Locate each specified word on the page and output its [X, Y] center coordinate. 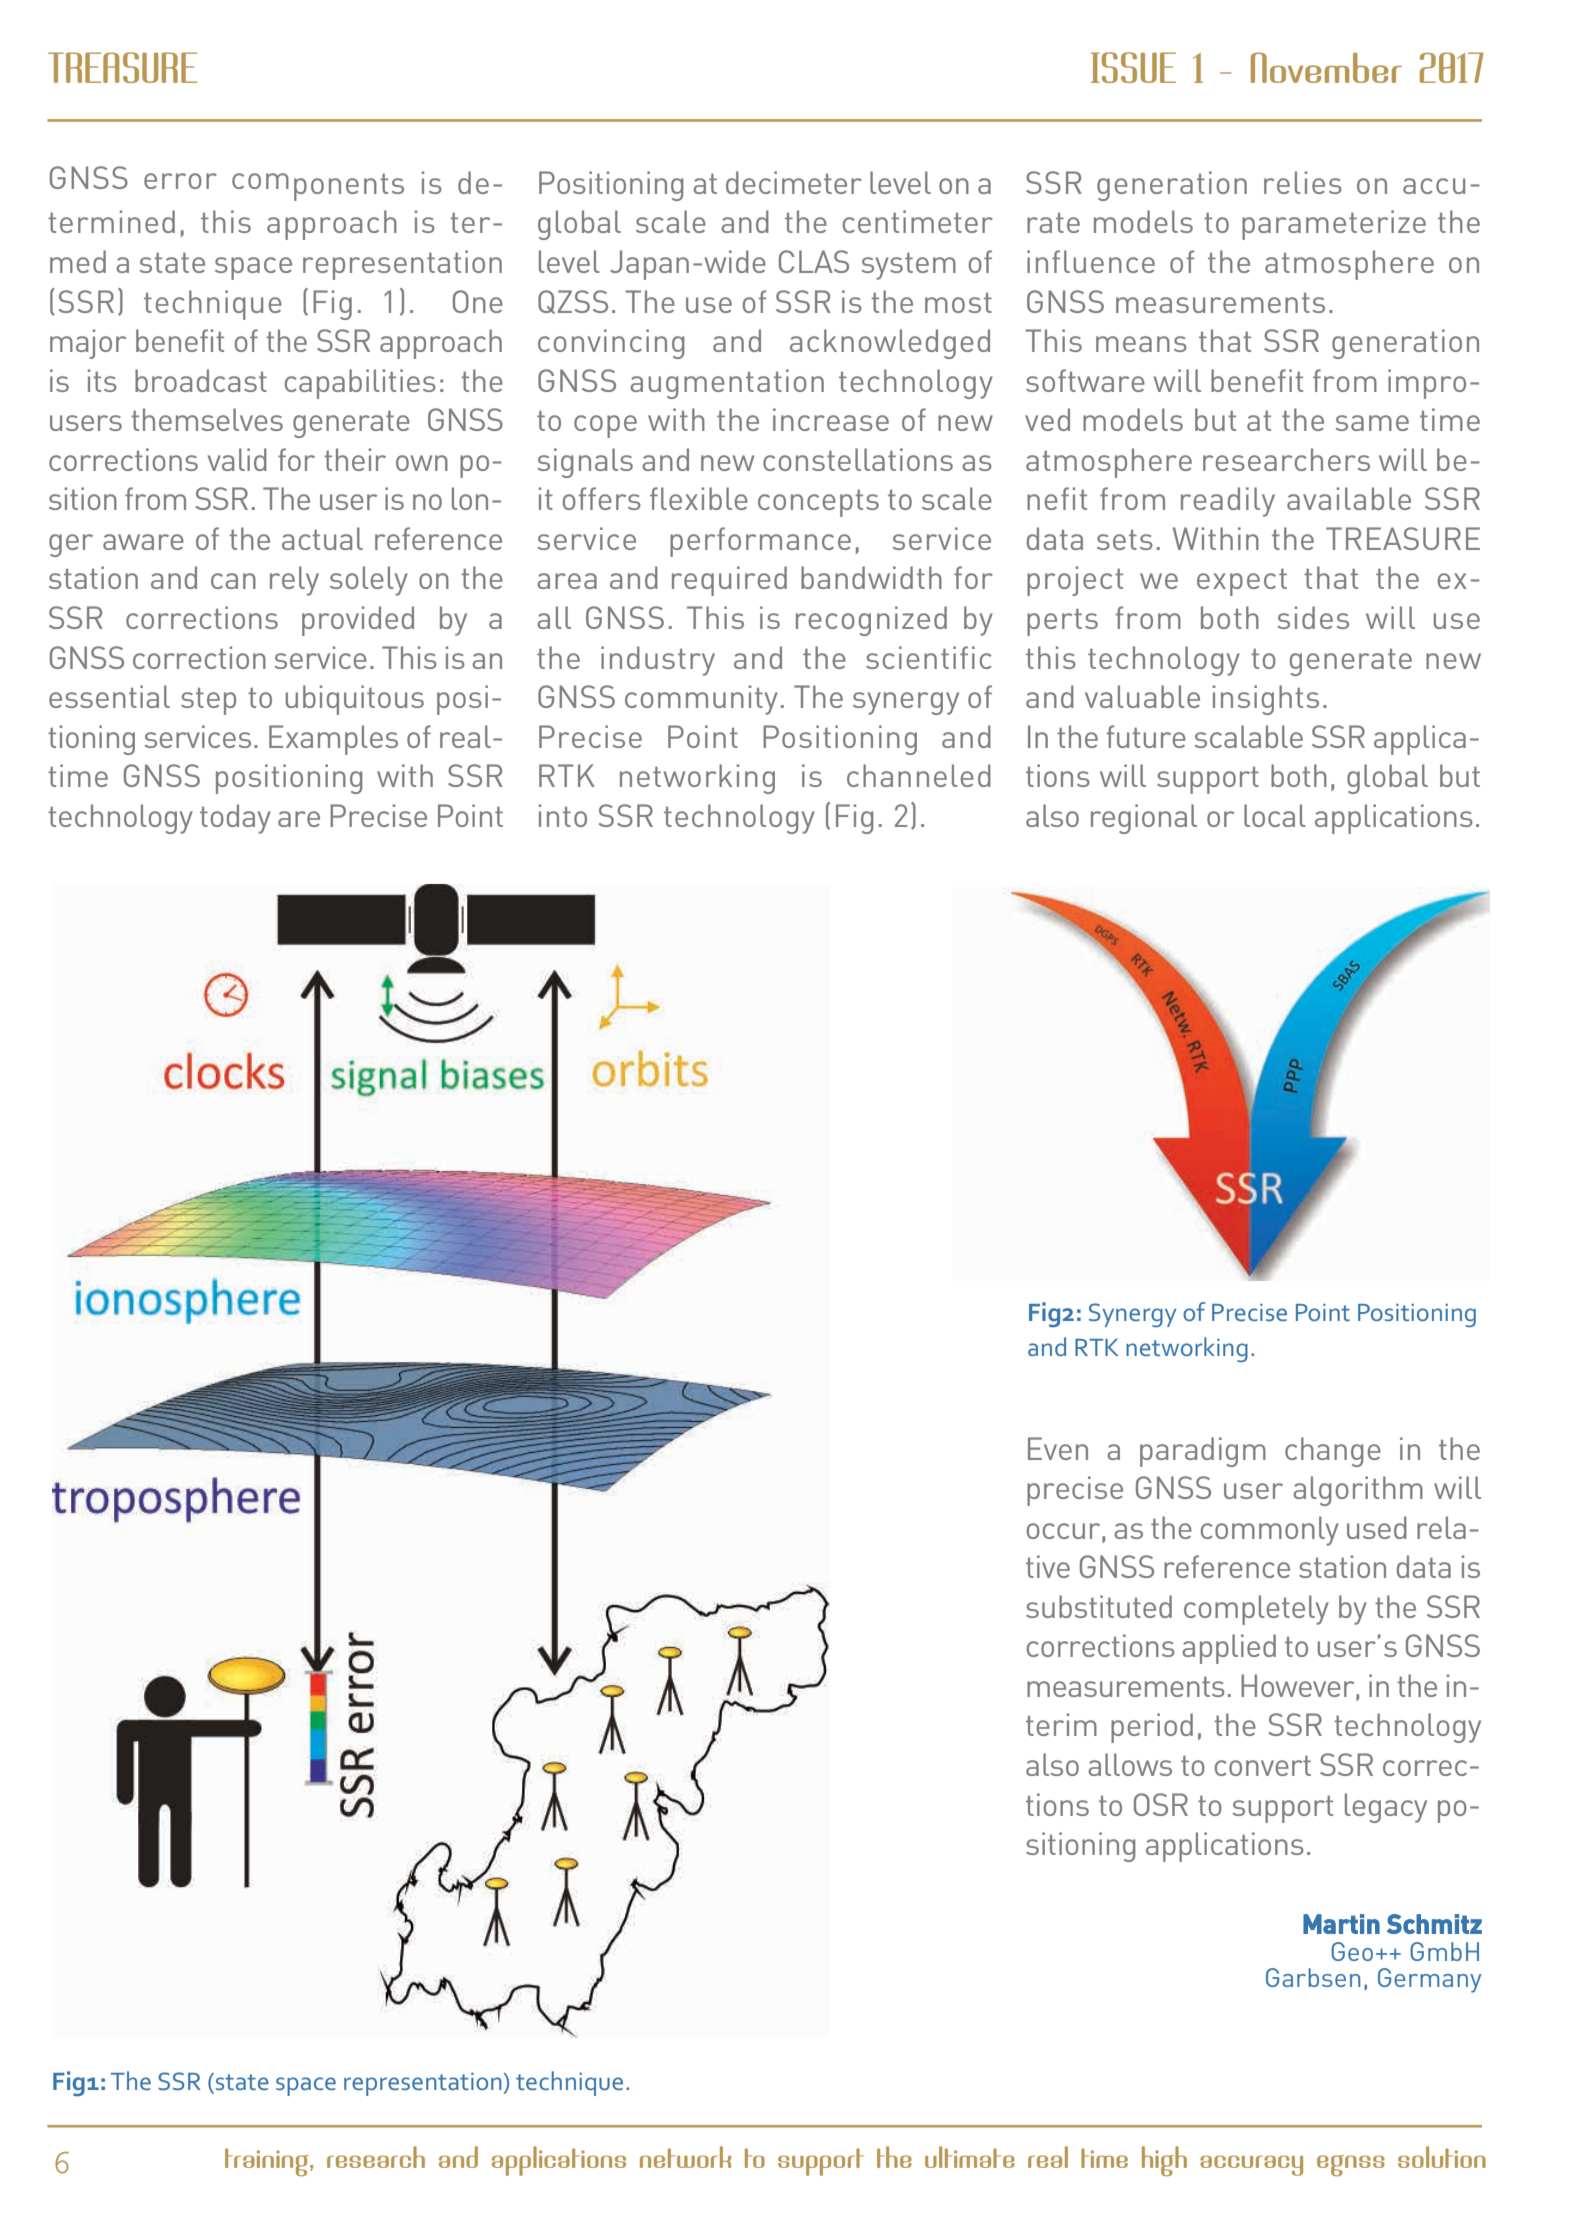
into [563, 815]
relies [1303, 182]
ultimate [970, 2157]
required [729, 581]
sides [1313, 617]
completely [1256, 1610]
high [1164, 2161]
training [268, 2162]
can [233, 581]
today [235, 819]
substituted [1099, 1606]
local [1275, 815]
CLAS [814, 261]
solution [1442, 2157]
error [180, 181]
